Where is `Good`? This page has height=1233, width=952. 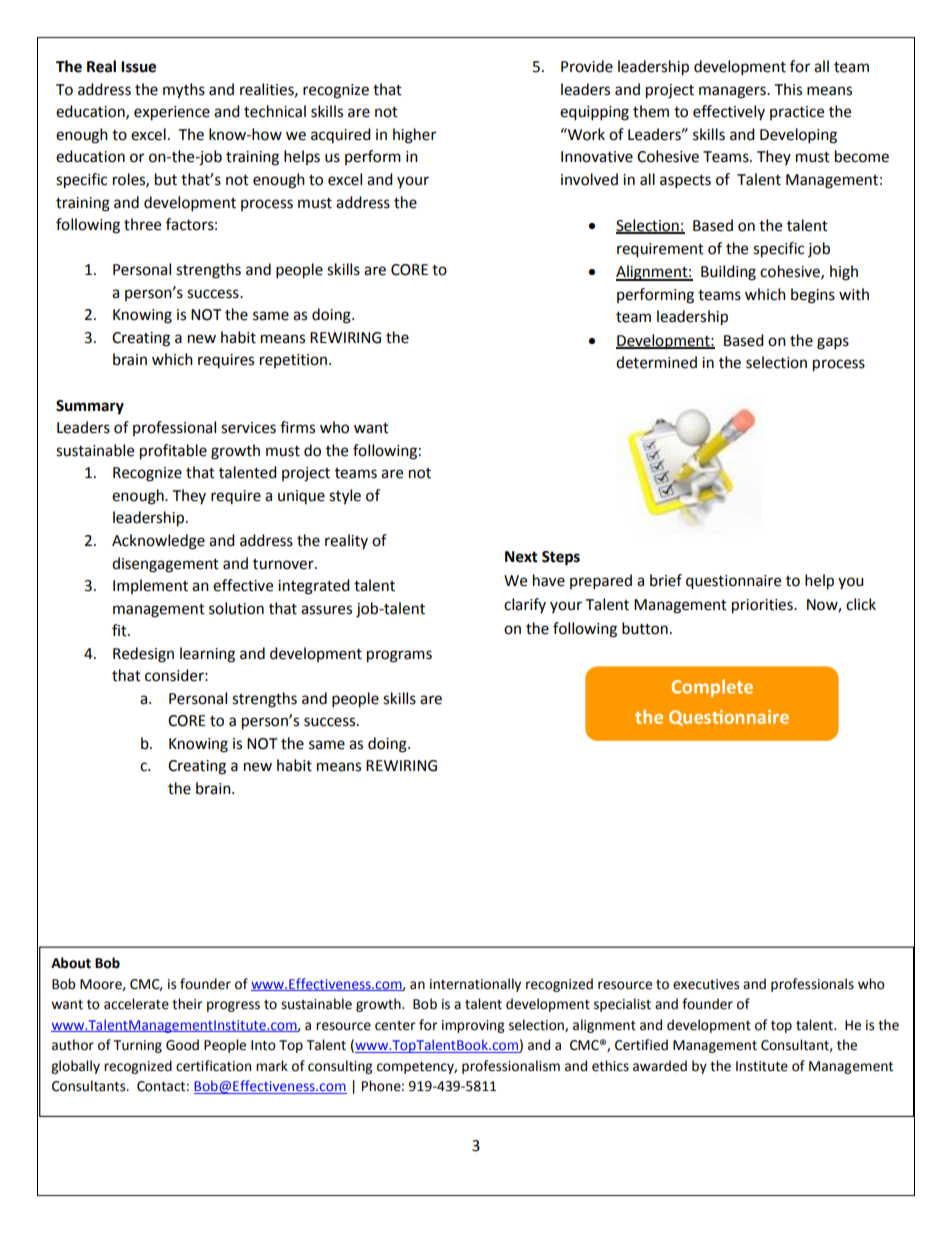
Good is located at coordinates (182, 1045).
